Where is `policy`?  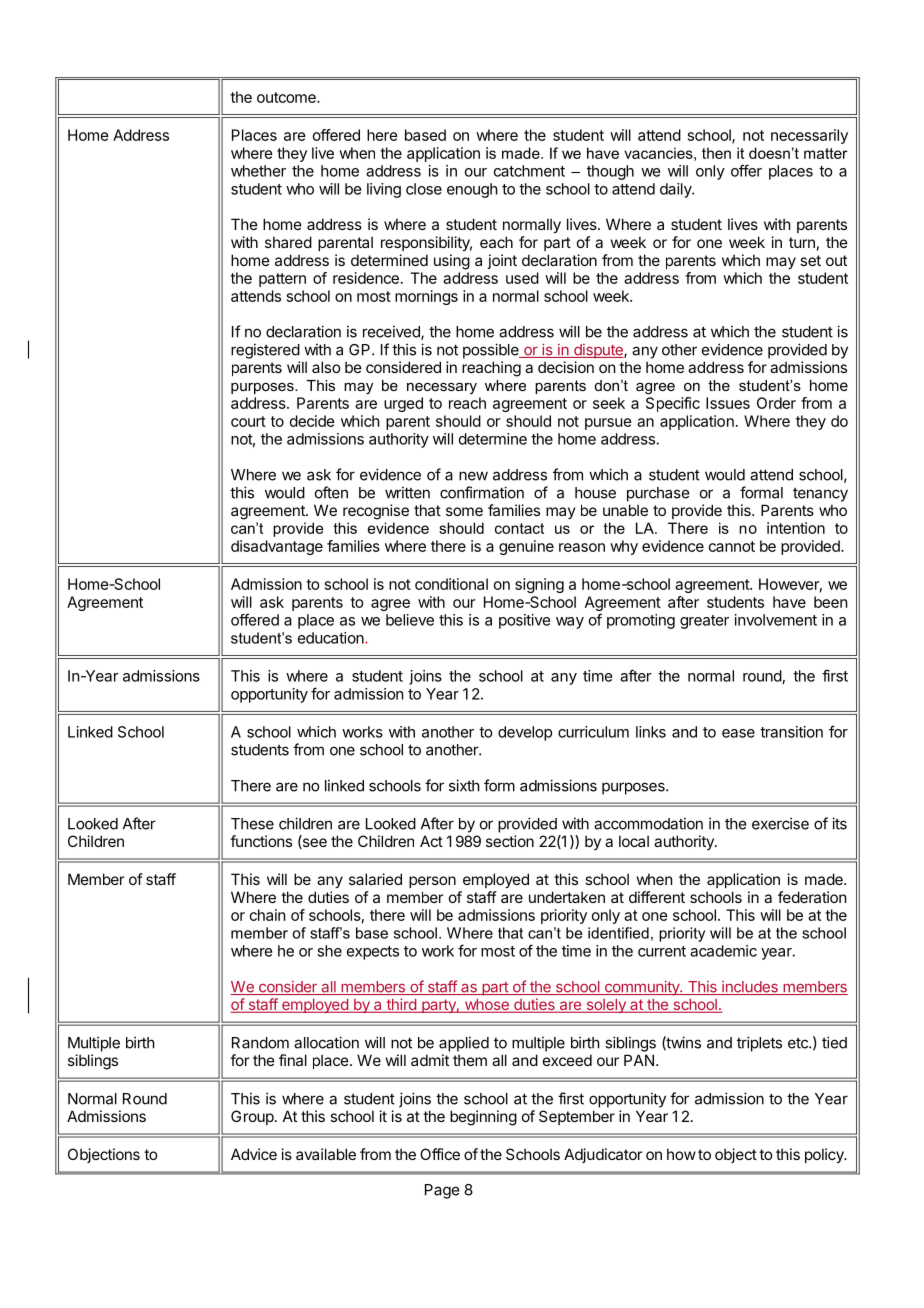 policy is located at coordinates (825, 1155).
